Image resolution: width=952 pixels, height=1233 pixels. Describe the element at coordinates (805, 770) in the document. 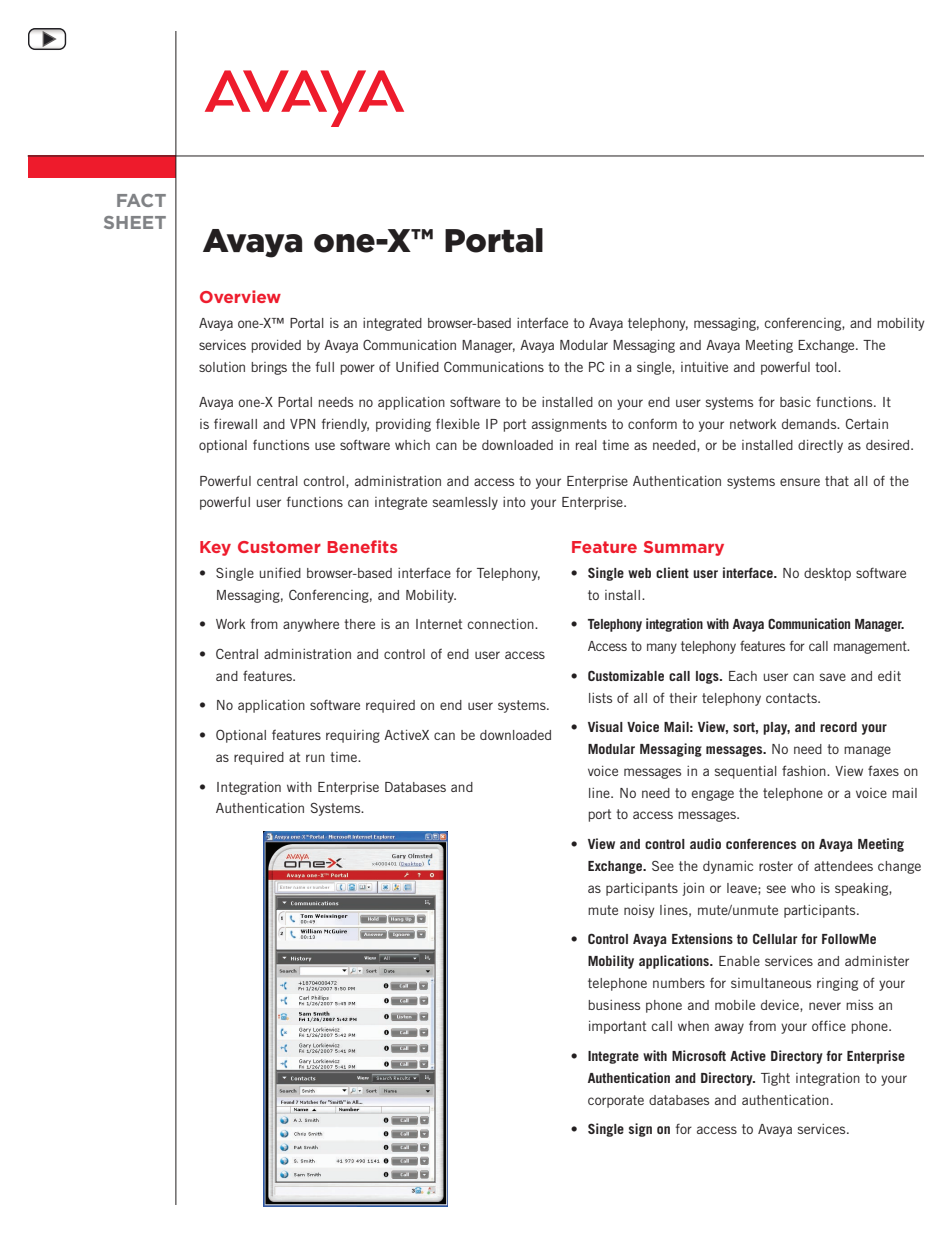

I see `fashion` at that location.
